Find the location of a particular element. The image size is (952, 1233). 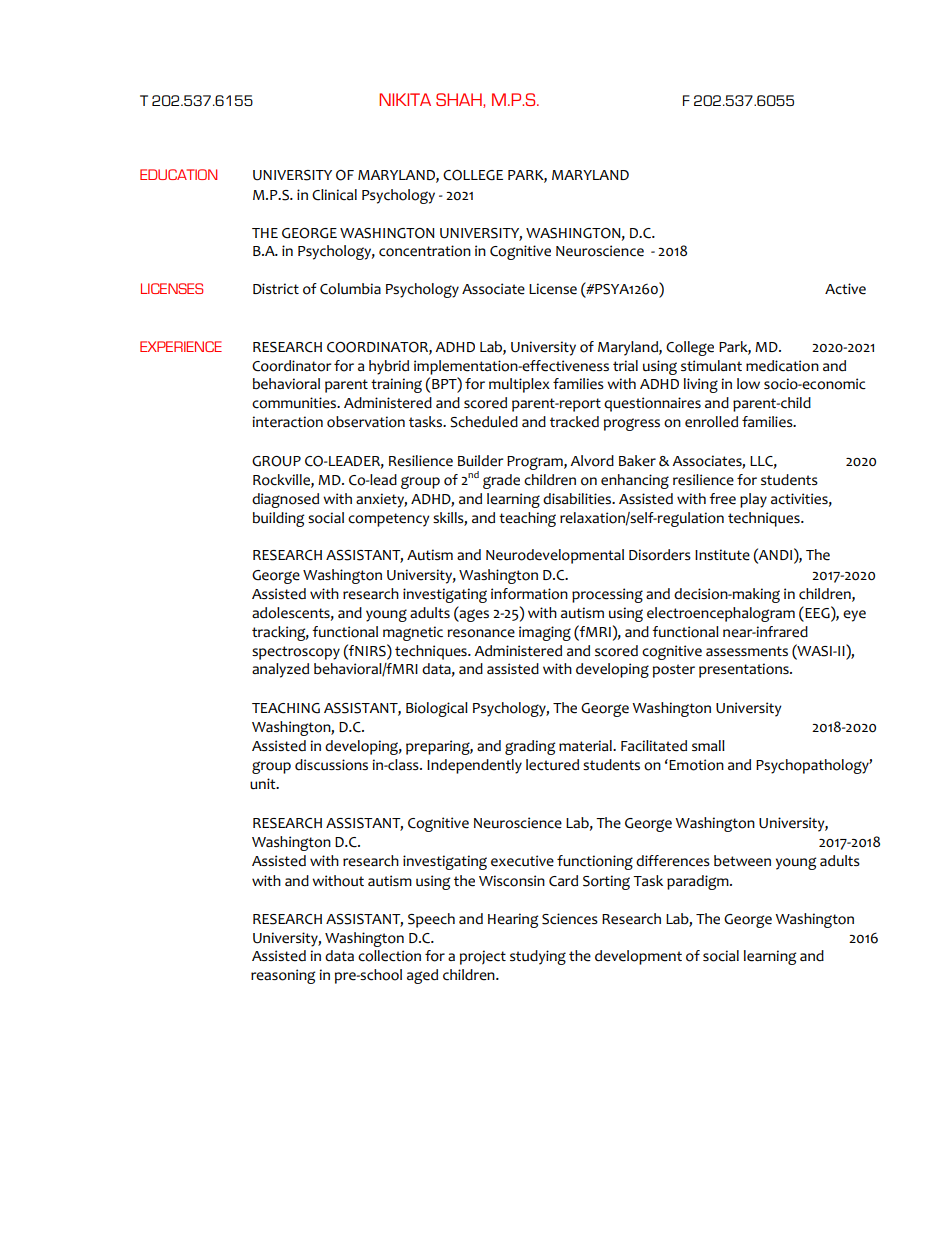

analyzed is located at coordinates (280, 670).
